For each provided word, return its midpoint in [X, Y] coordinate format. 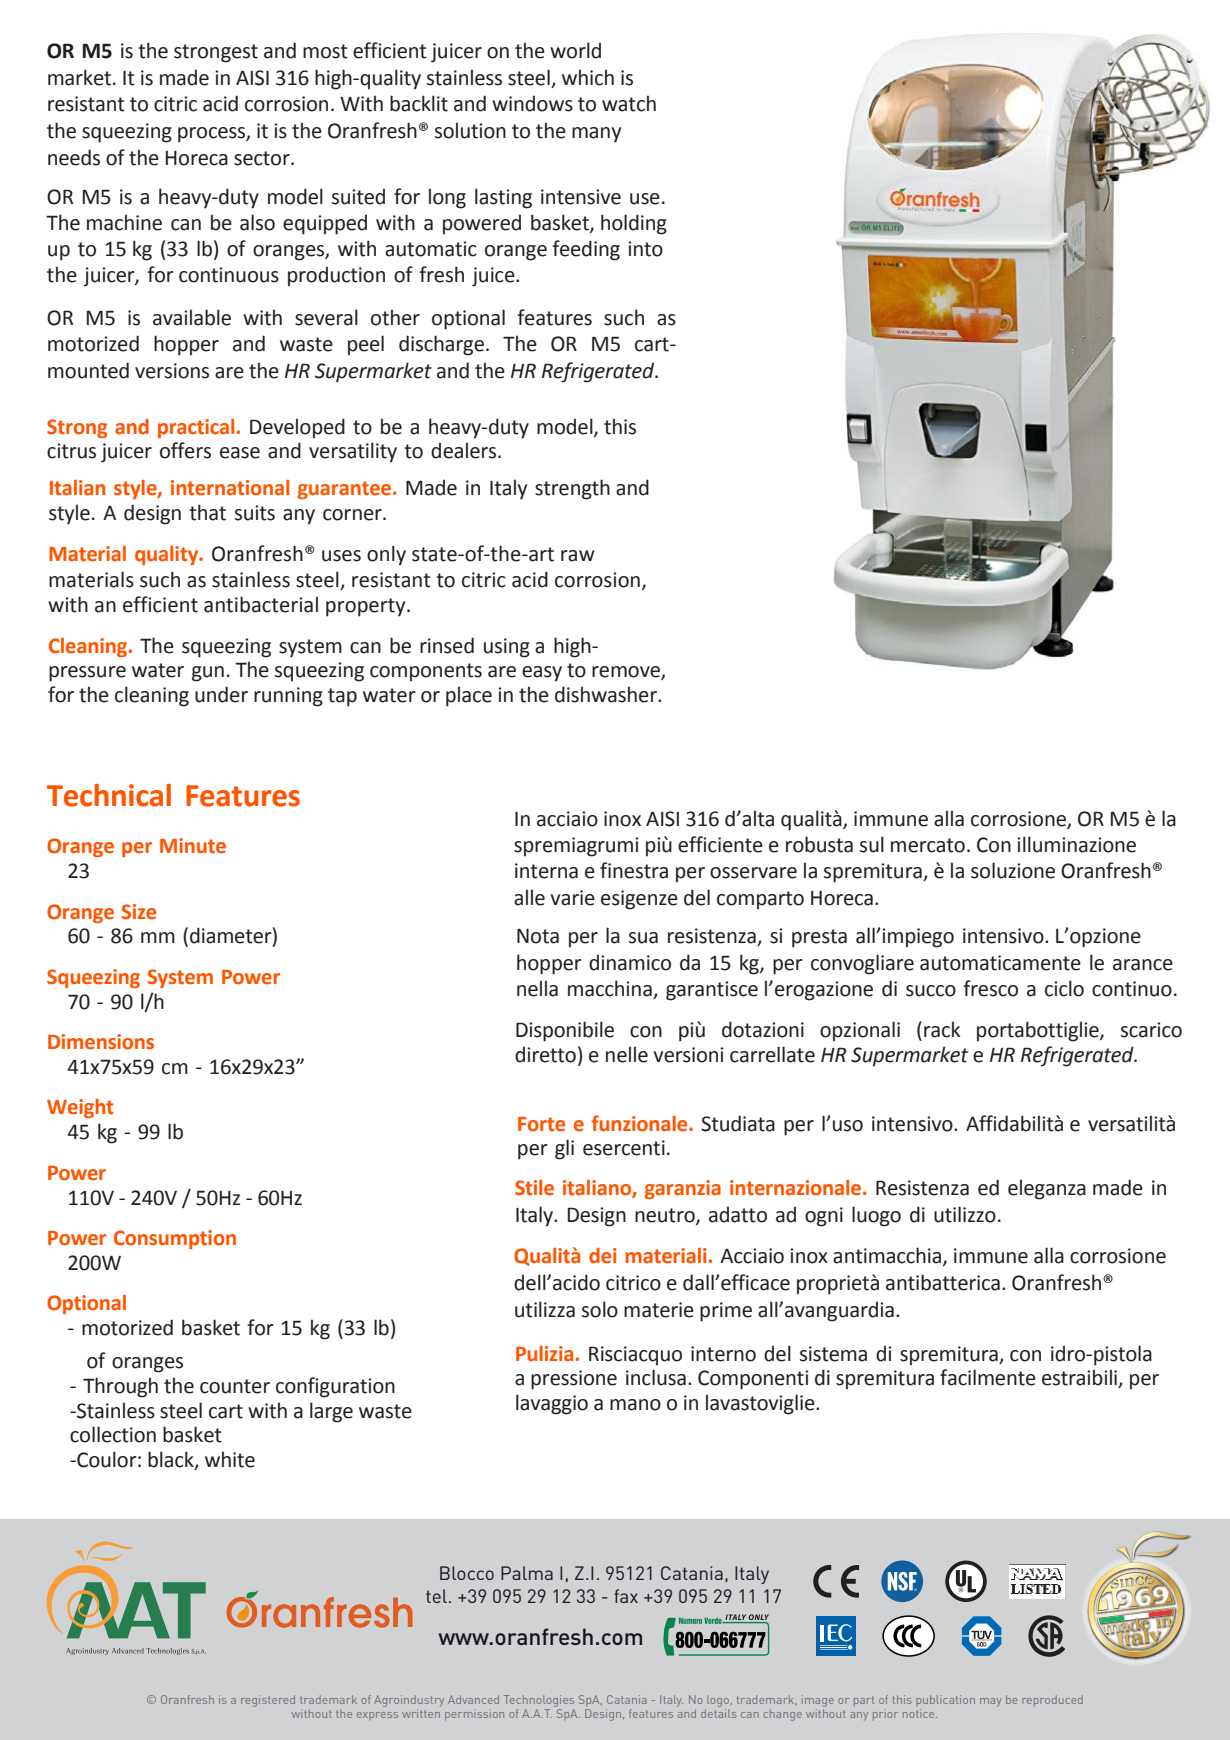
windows [532, 103]
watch [629, 103]
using [507, 648]
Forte [541, 1124]
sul [872, 844]
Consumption [175, 1239]
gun [208, 674]
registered [268, 1701]
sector [263, 158]
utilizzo [965, 1214]
